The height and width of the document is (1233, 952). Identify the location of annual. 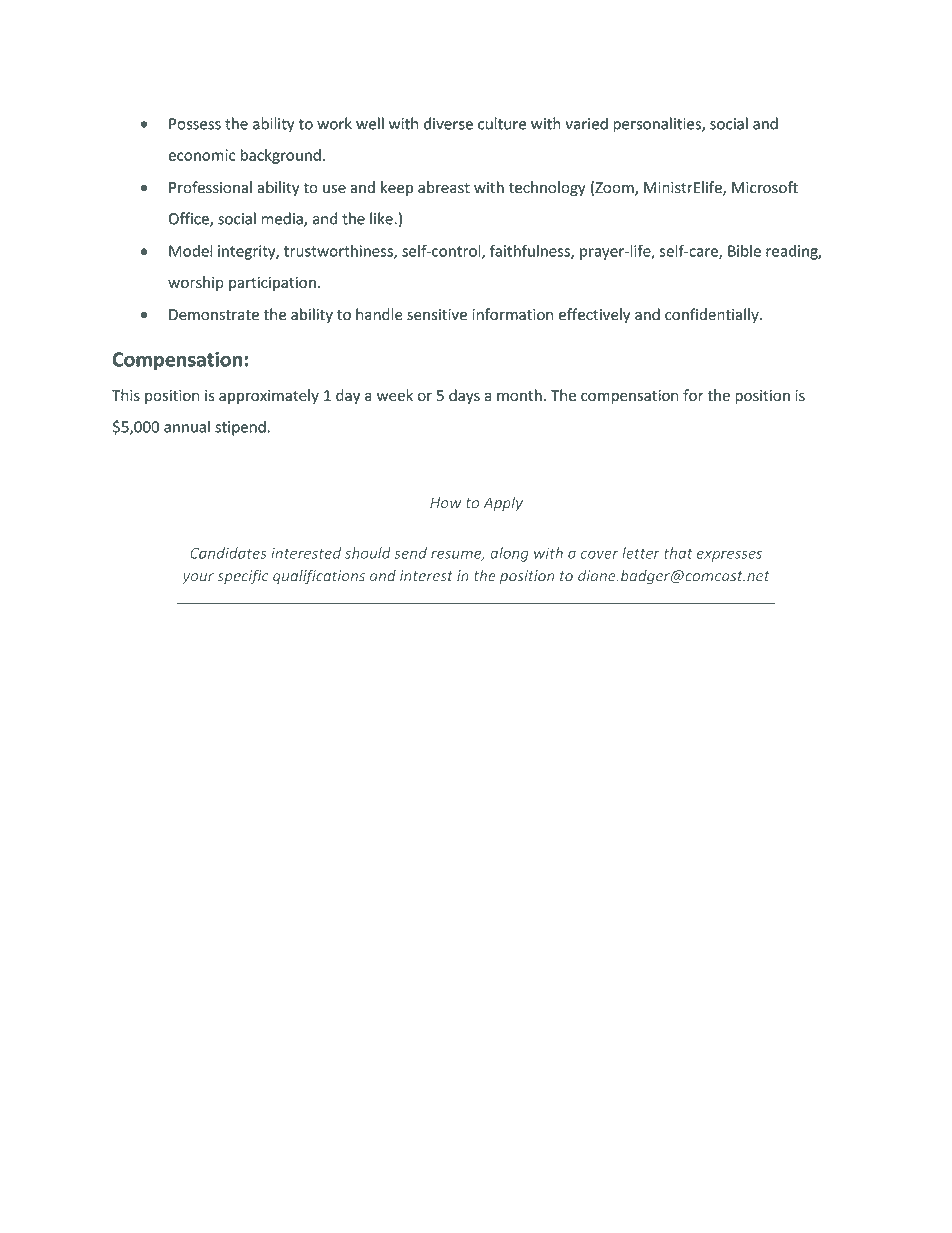
(187, 426).
